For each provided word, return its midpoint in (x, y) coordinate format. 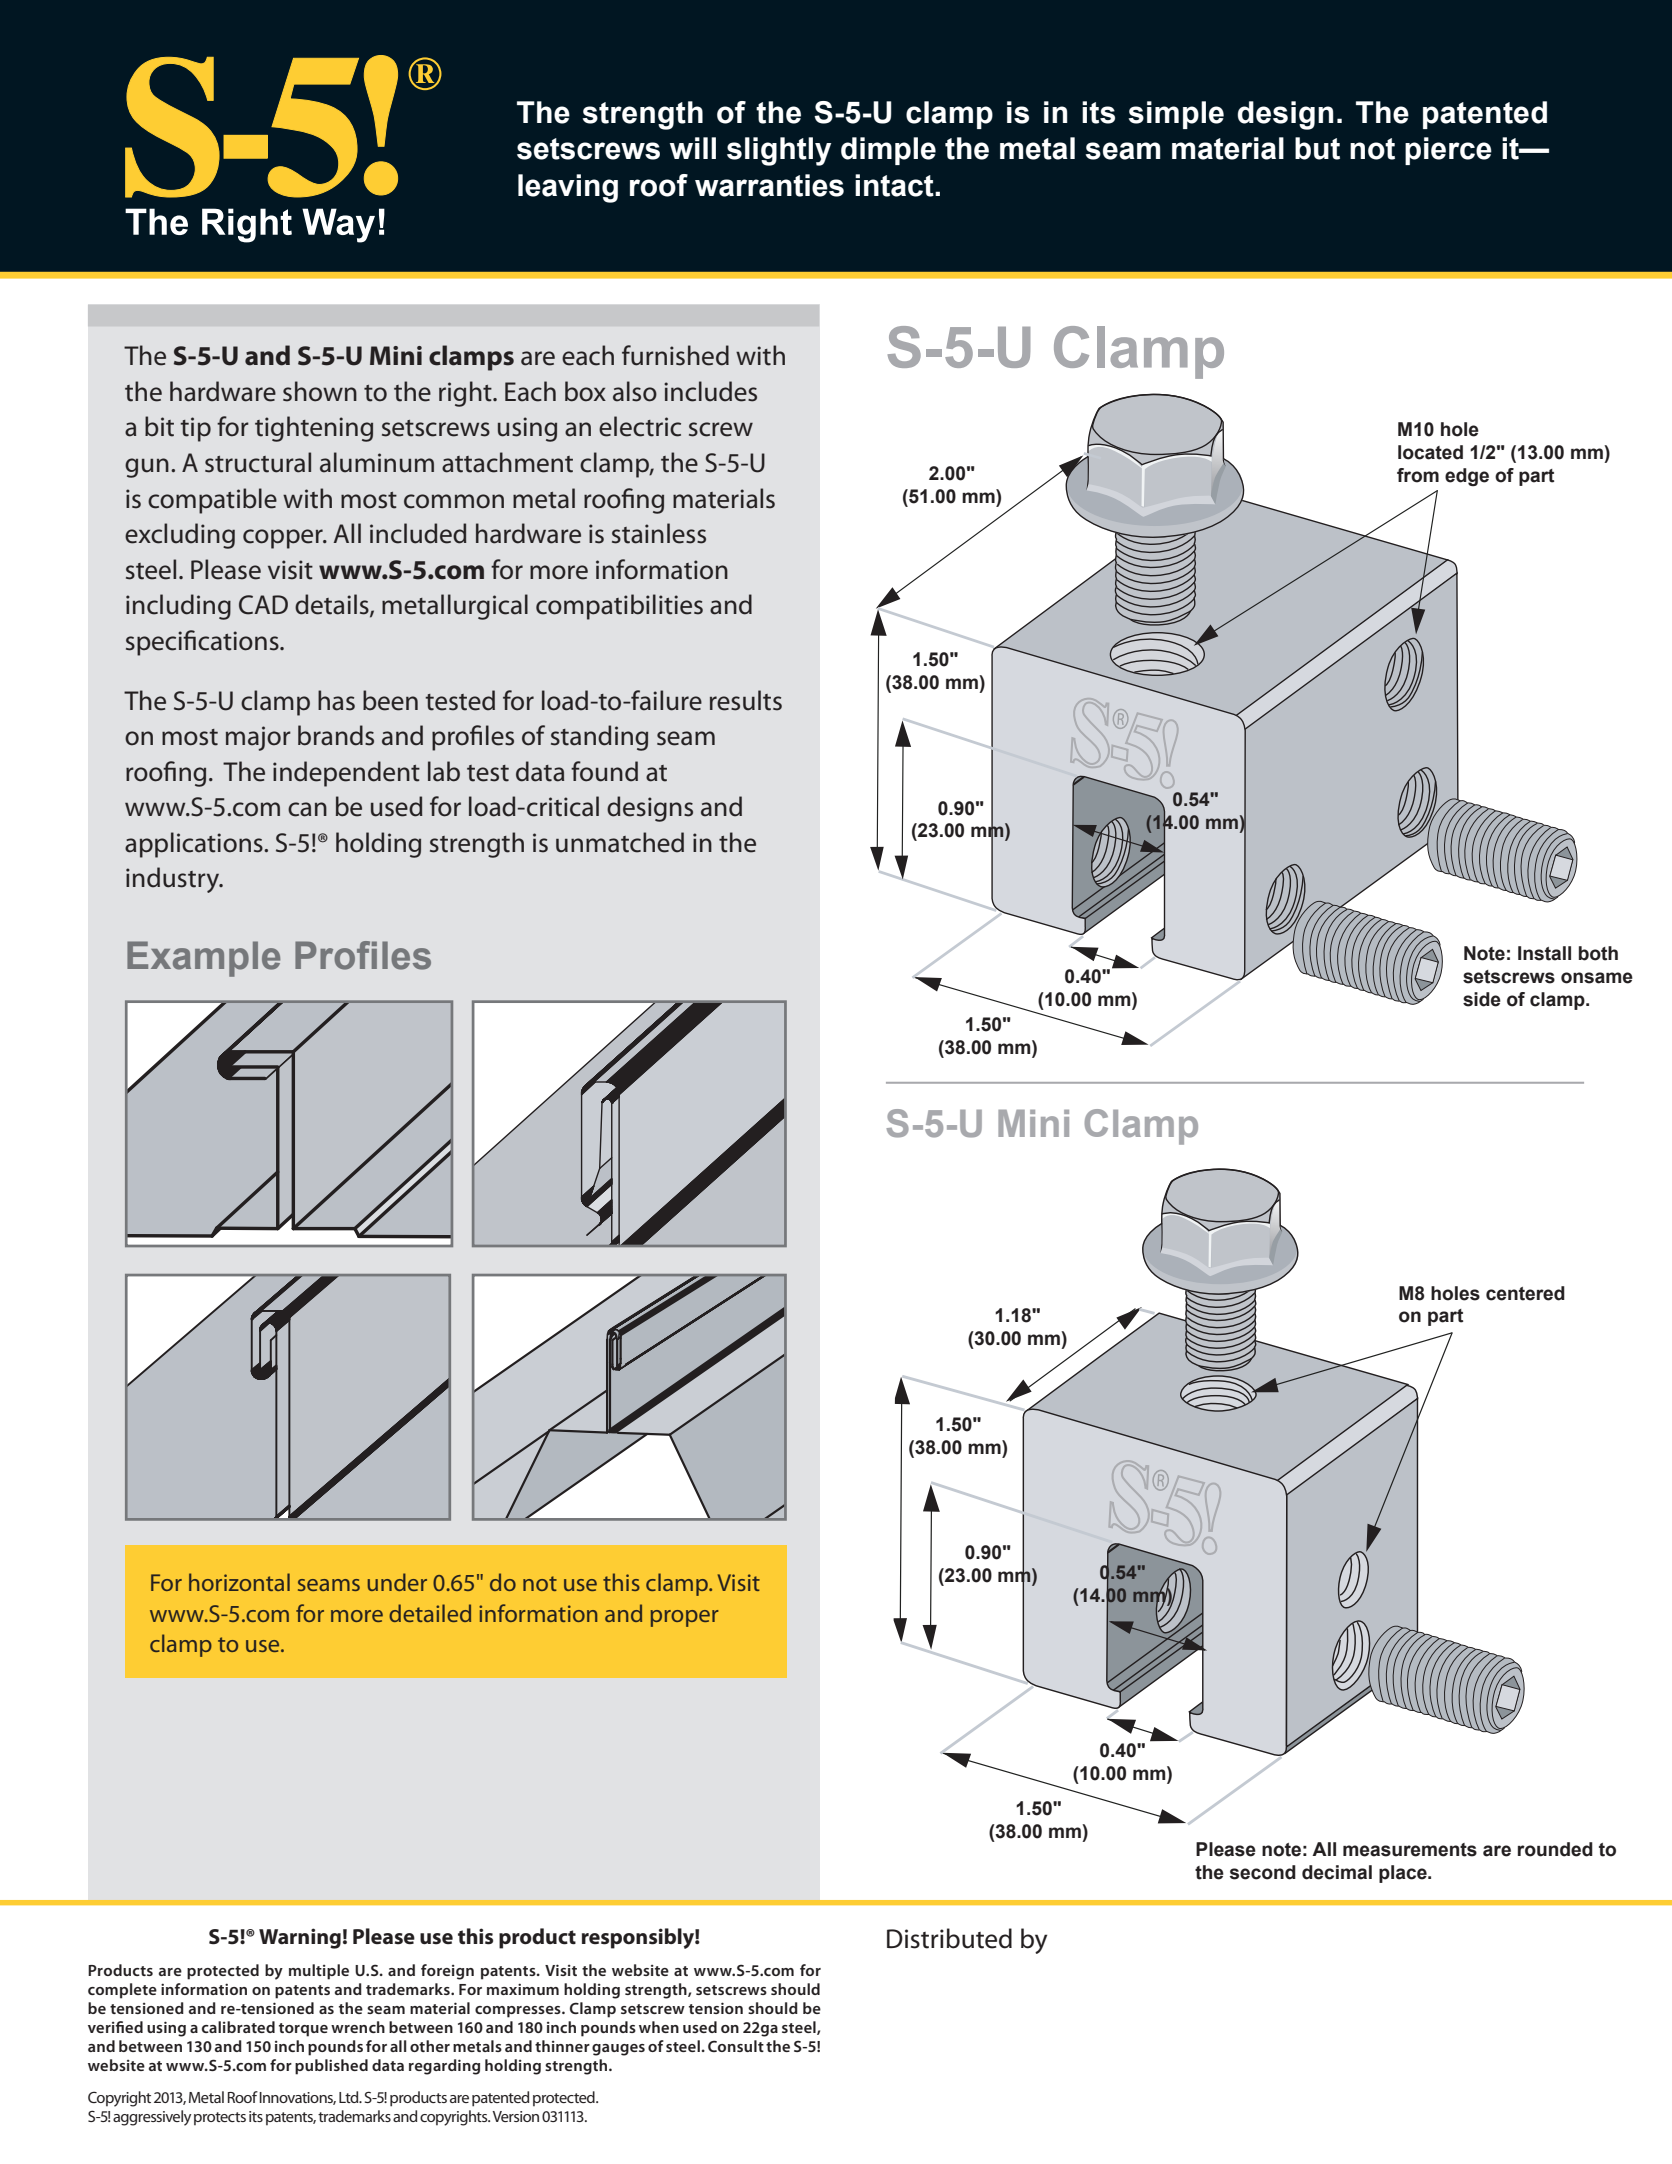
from (1418, 475)
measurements (1410, 1850)
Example (203, 959)
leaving (568, 188)
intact (895, 185)
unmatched (620, 842)
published (331, 2067)
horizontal (239, 1582)
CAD (263, 605)
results (746, 700)
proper (685, 1618)
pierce (1448, 151)
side (1482, 999)
